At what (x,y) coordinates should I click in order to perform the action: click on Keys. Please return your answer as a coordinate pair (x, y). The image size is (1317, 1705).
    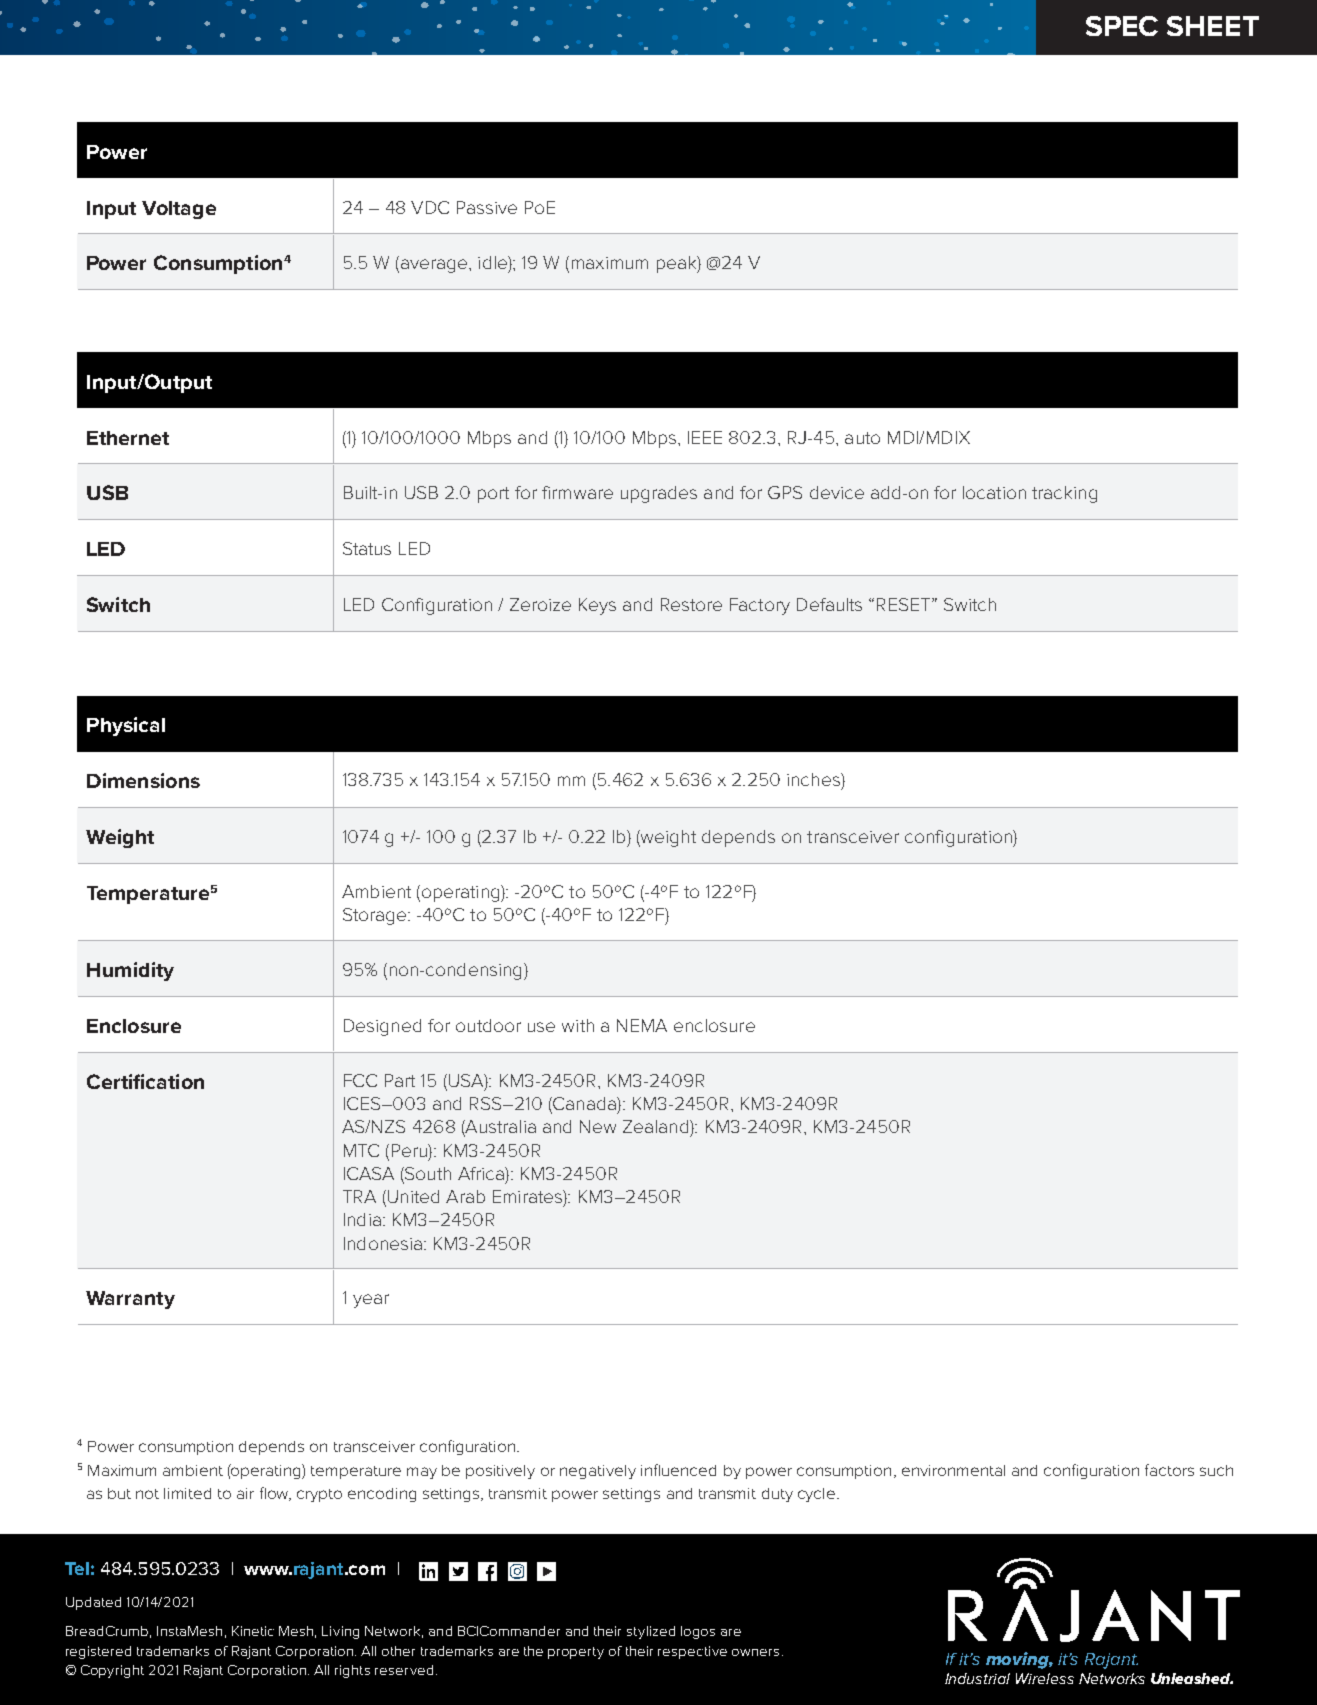
    Looking at the image, I should click on (597, 606).
